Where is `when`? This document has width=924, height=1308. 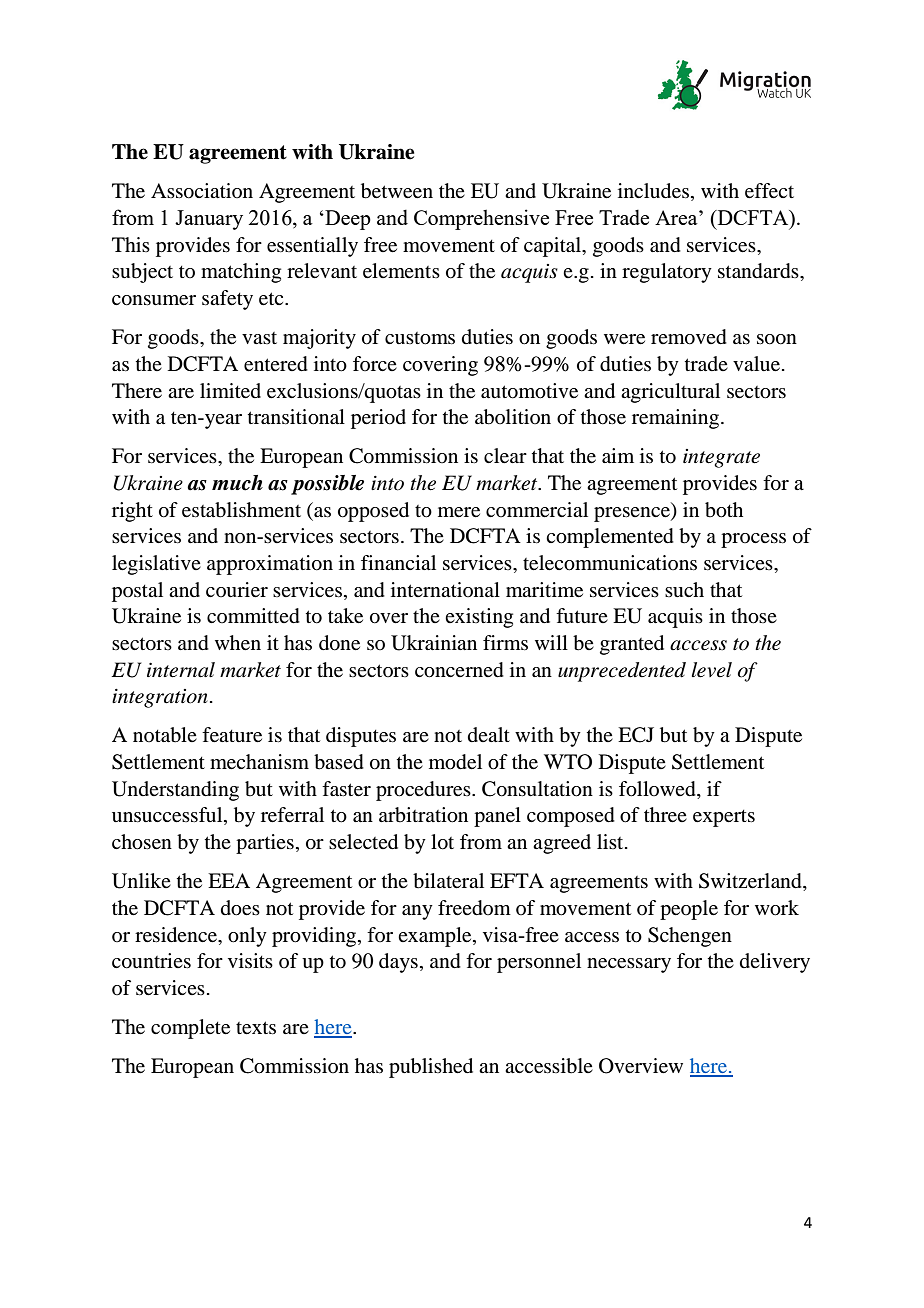 when is located at coordinates (238, 643).
